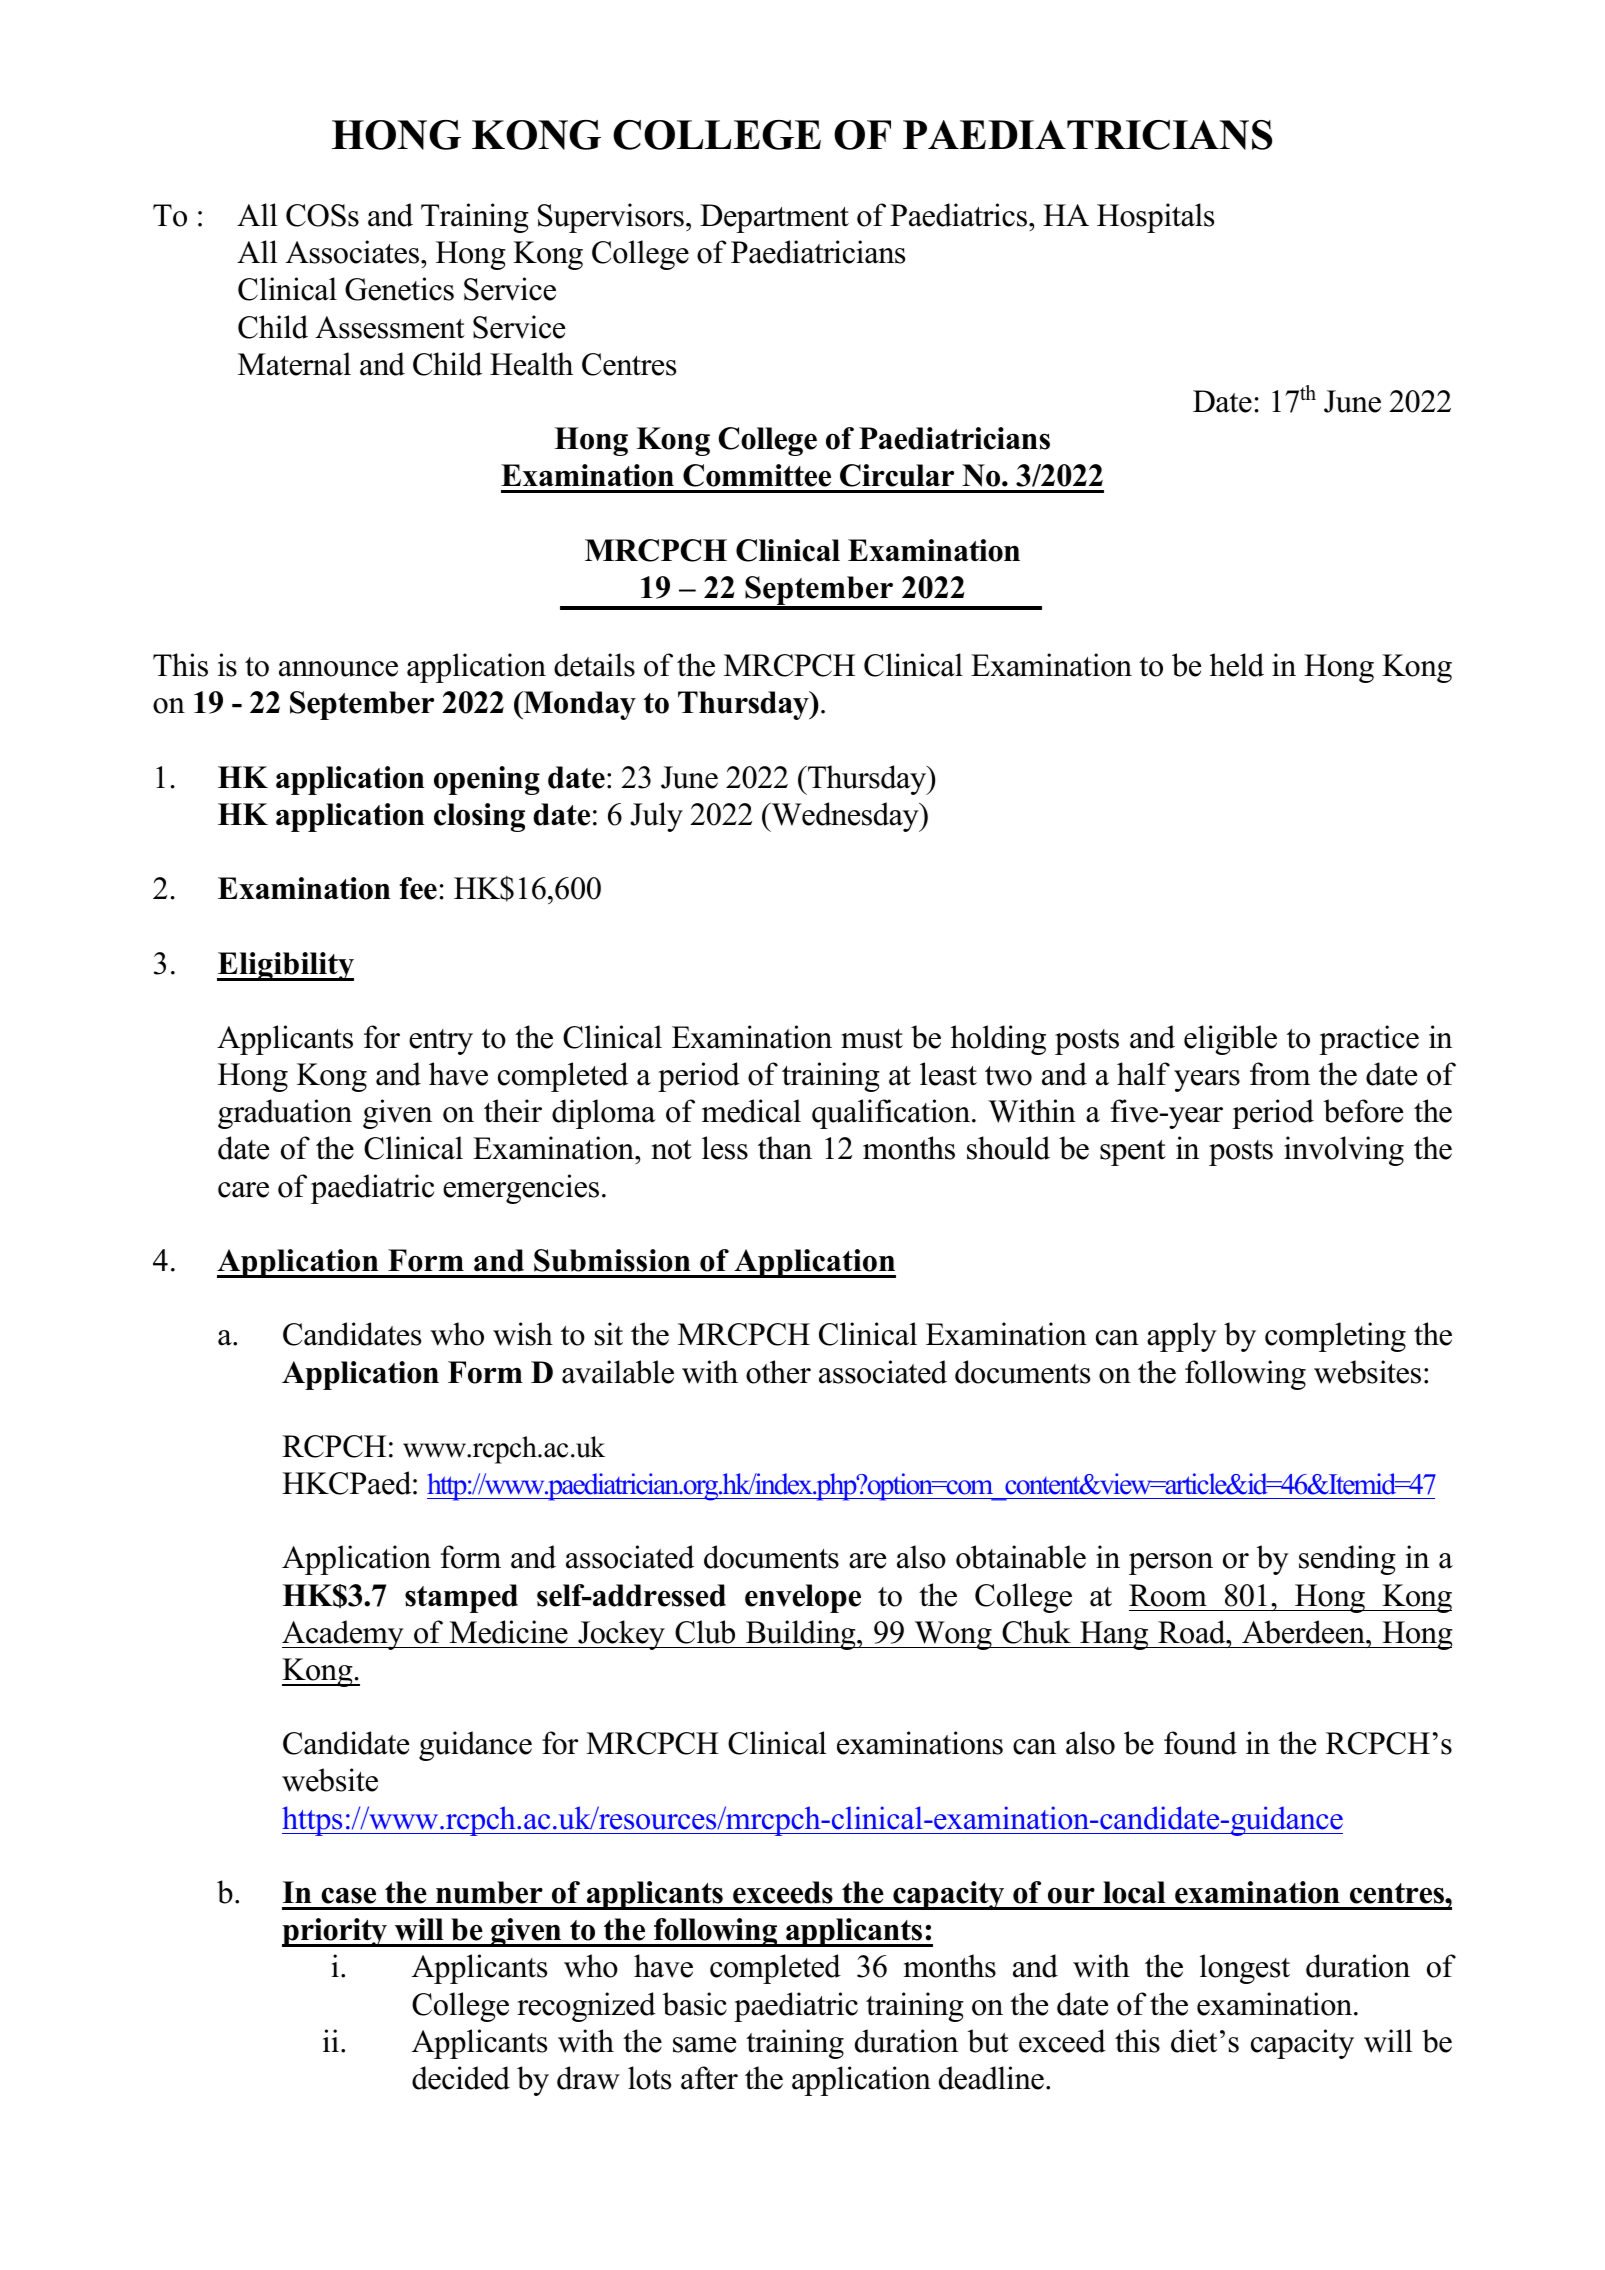  Describe the element at coordinates (344, 1635) in the page. I see `Academy` at that location.
